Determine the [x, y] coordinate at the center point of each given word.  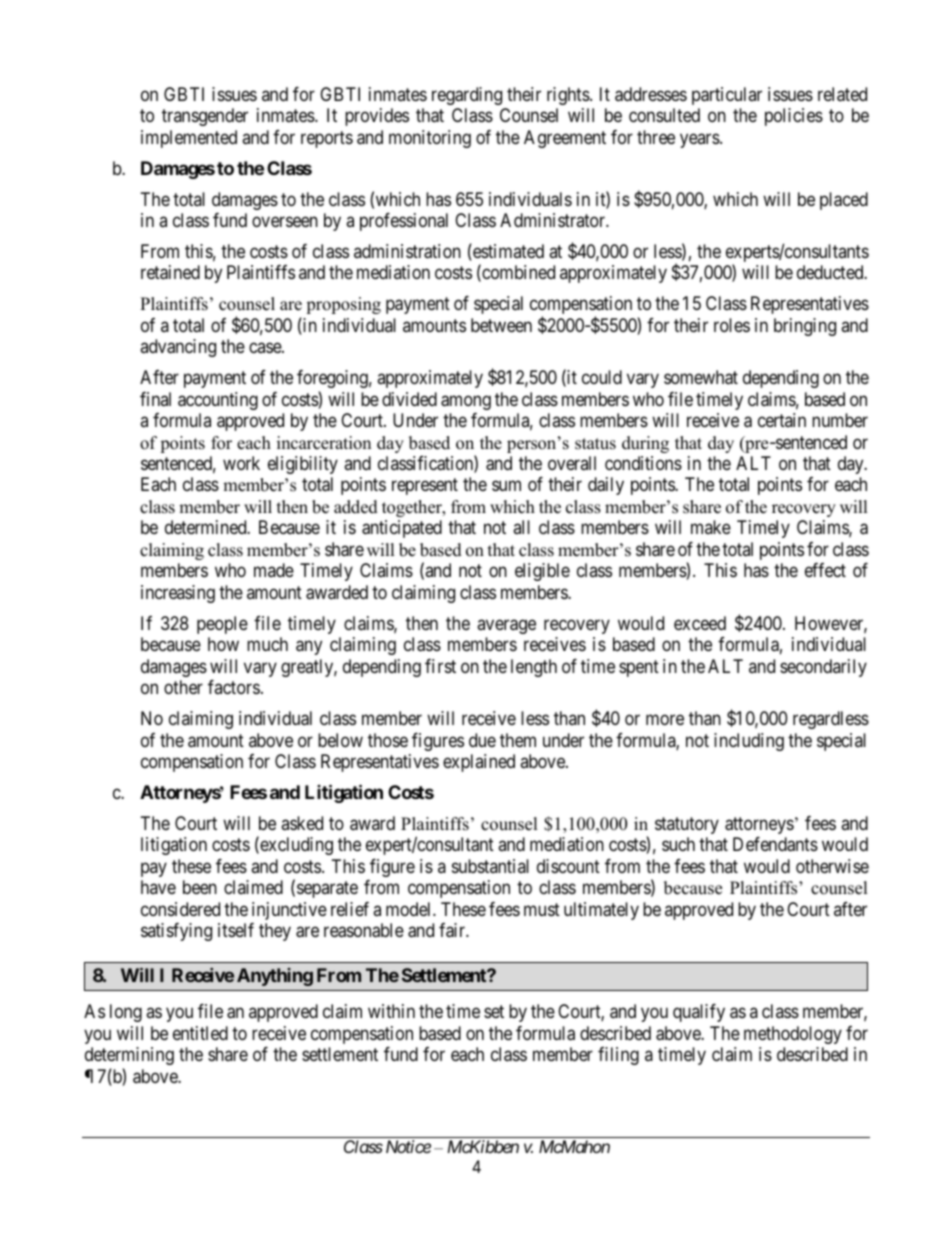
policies [794, 117]
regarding [467, 96]
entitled [200, 1033]
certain [782, 420]
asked [302, 823]
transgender [205, 117]
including [749, 742]
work [241, 463]
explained [479, 763]
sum [506, 486]
